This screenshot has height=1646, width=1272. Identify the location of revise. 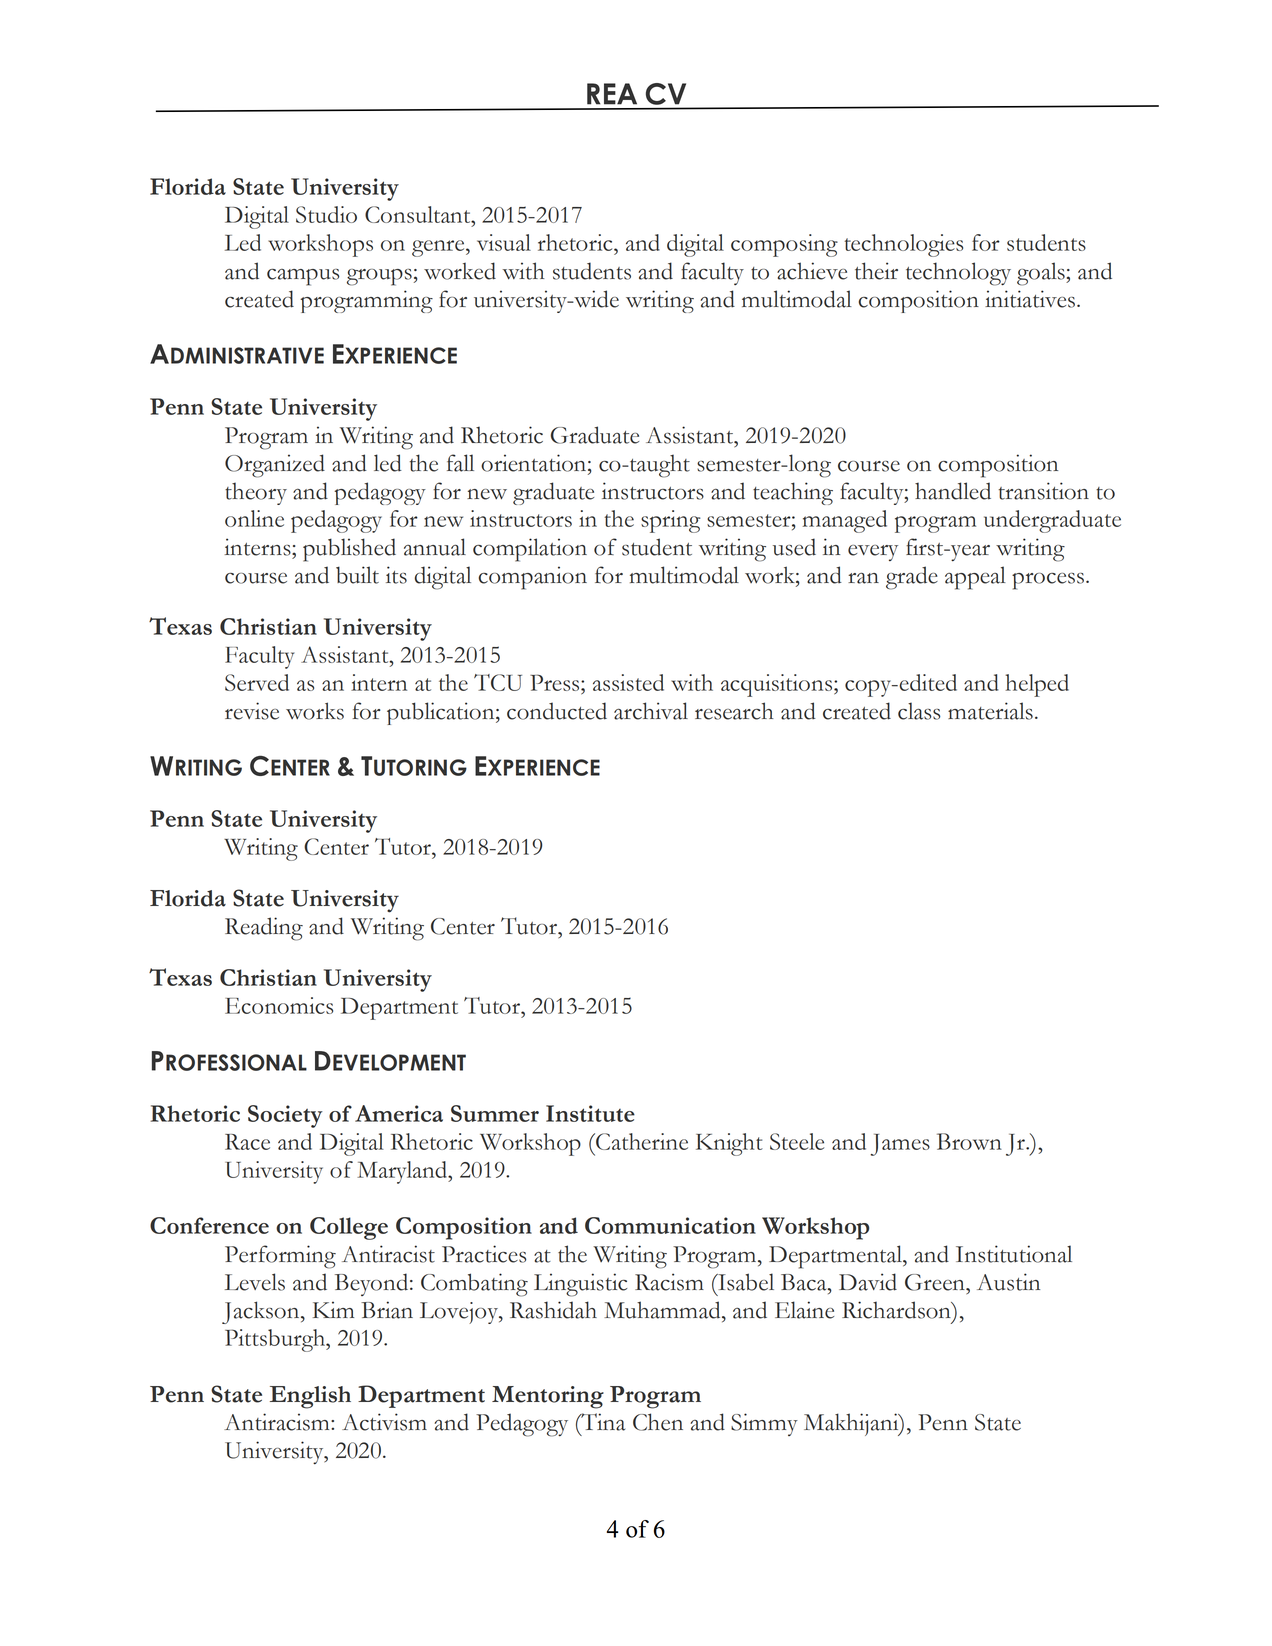
(252, 711).
